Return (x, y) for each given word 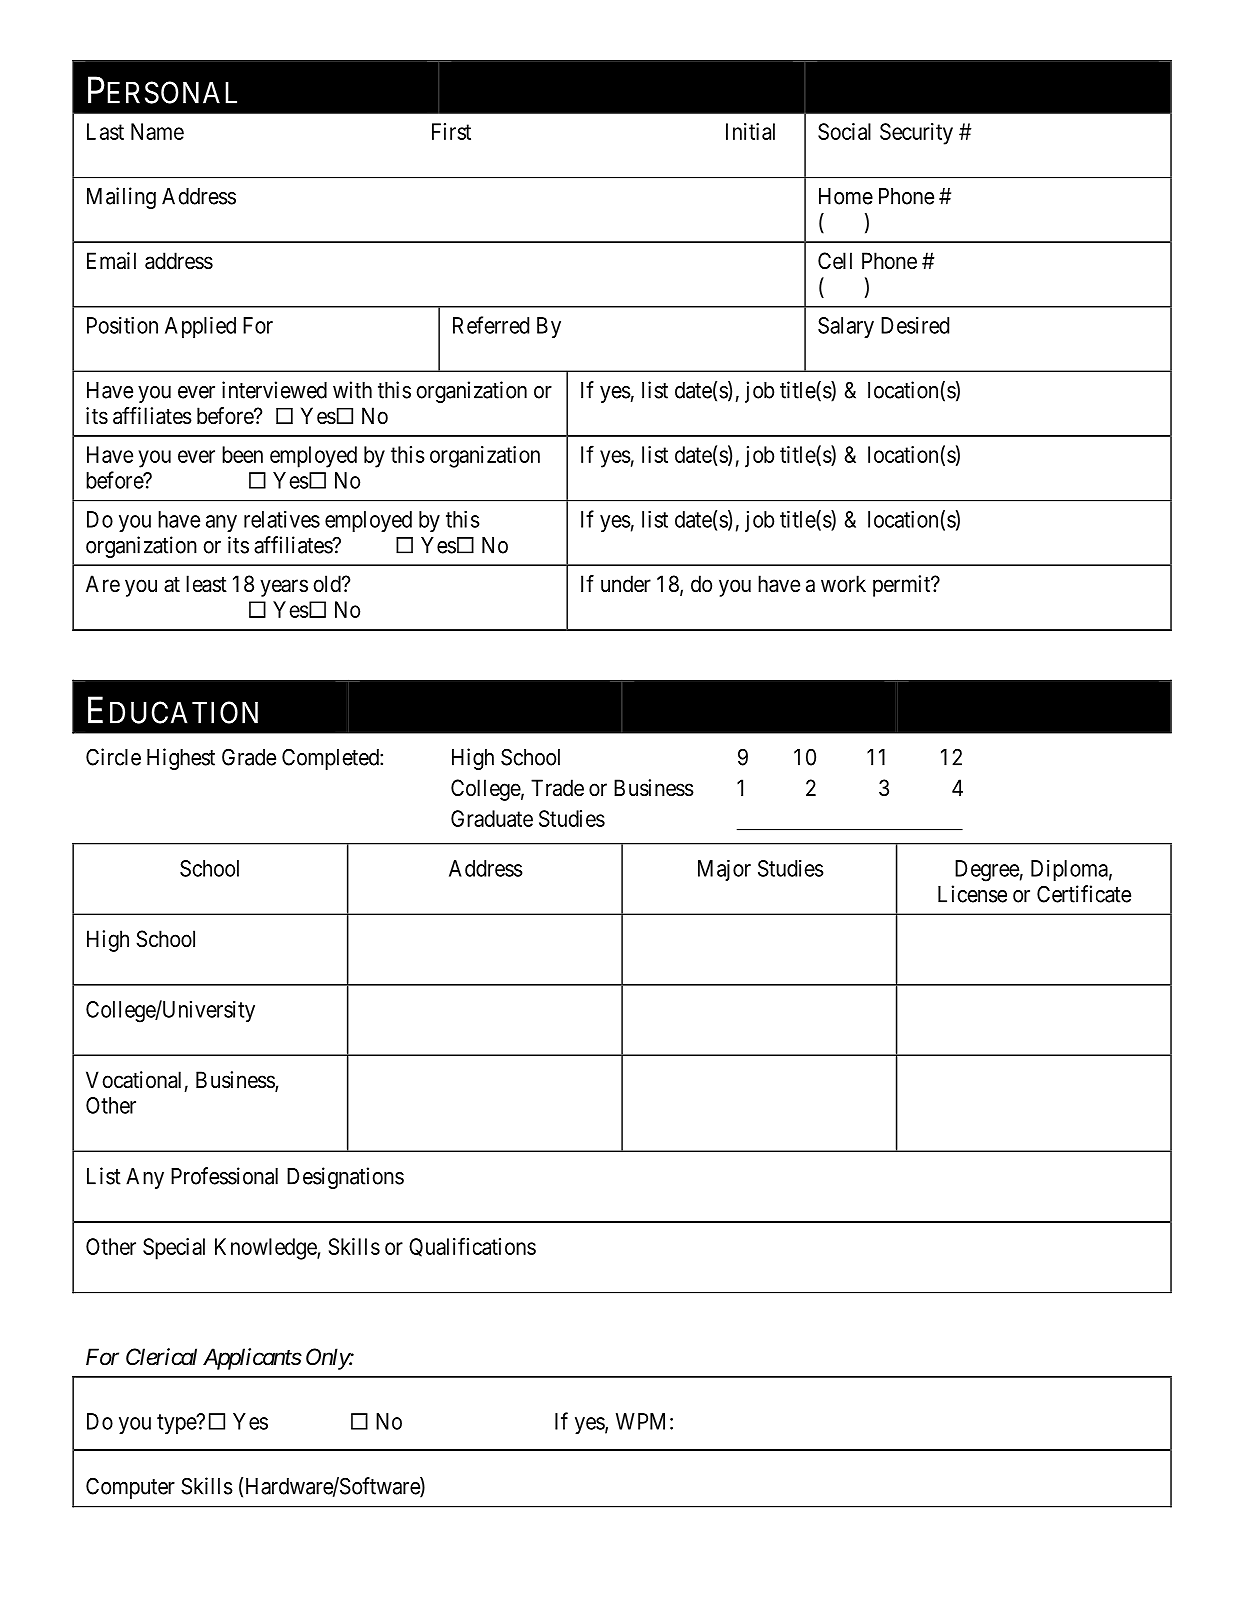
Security (916, 134)
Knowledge (266, 1249)
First (451, 131)
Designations (345, 1178)
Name (157, 131)
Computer (130, 1488)
